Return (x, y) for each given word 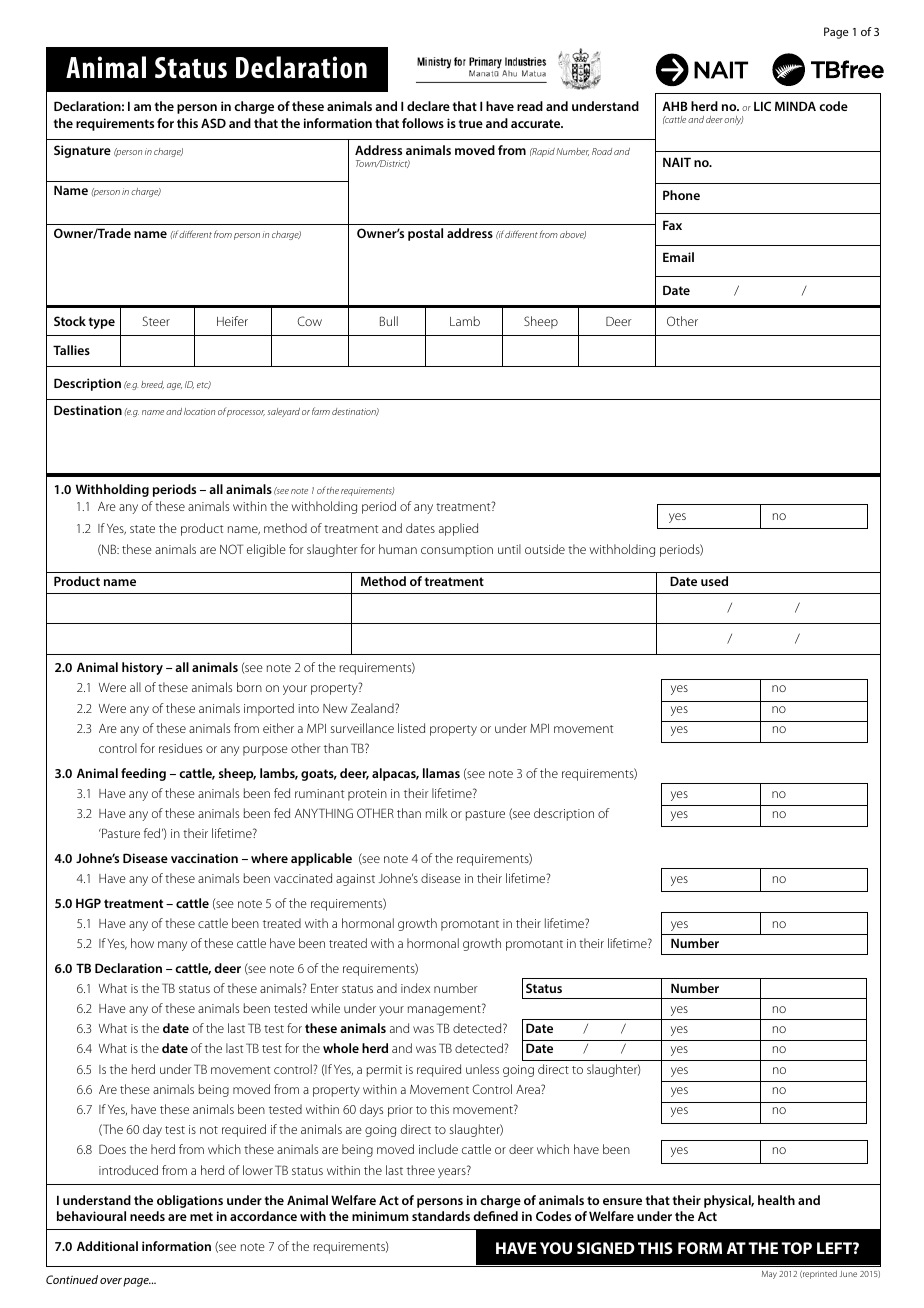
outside (545, 549)
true (471, 123)
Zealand (373, 708)
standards (441, 1216)
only (733, 120)
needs (147, 1216)
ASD (213, 123)
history (142, 668)
